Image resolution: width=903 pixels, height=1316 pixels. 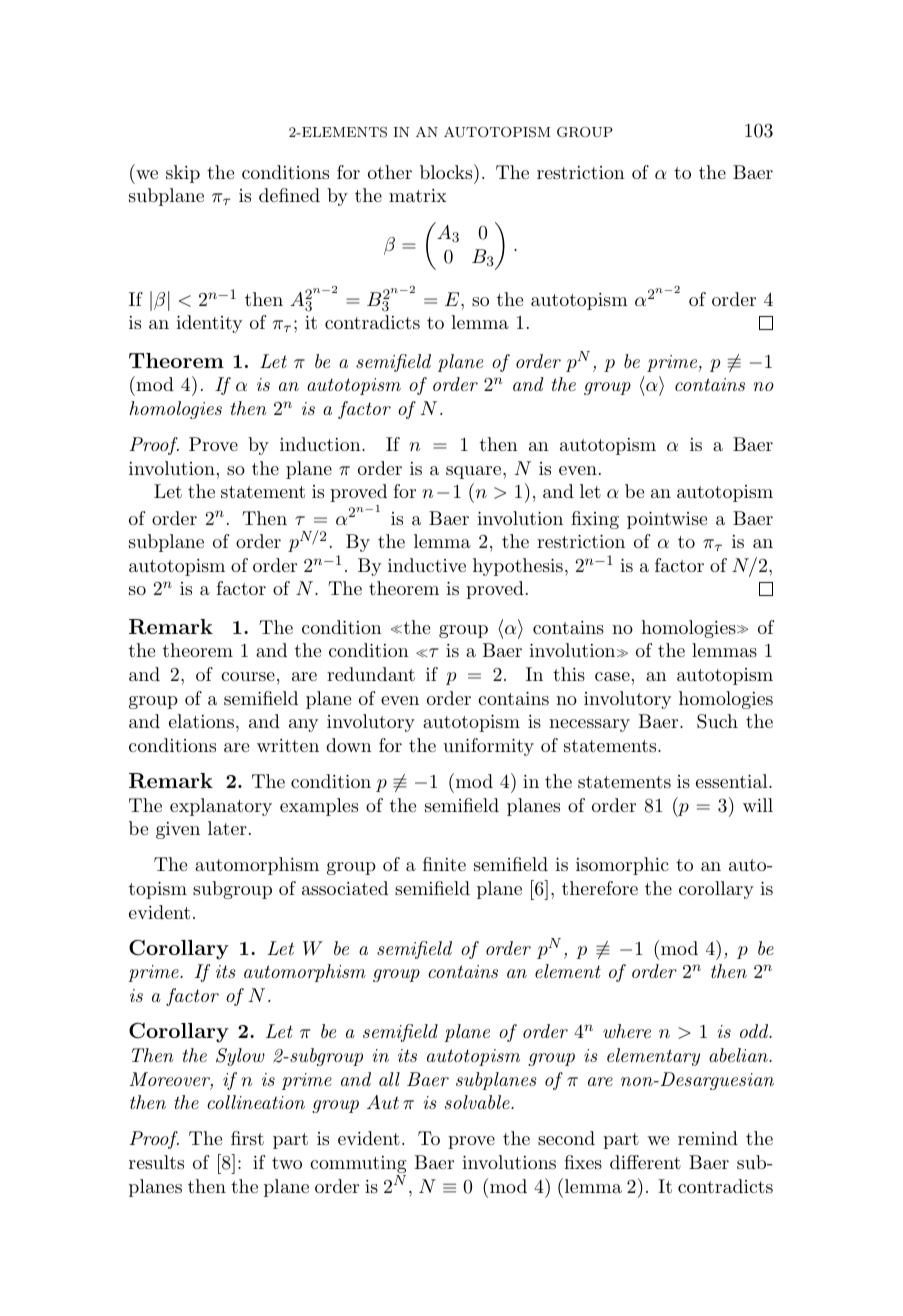 I want to click on square, so click(x=475, y=472).
